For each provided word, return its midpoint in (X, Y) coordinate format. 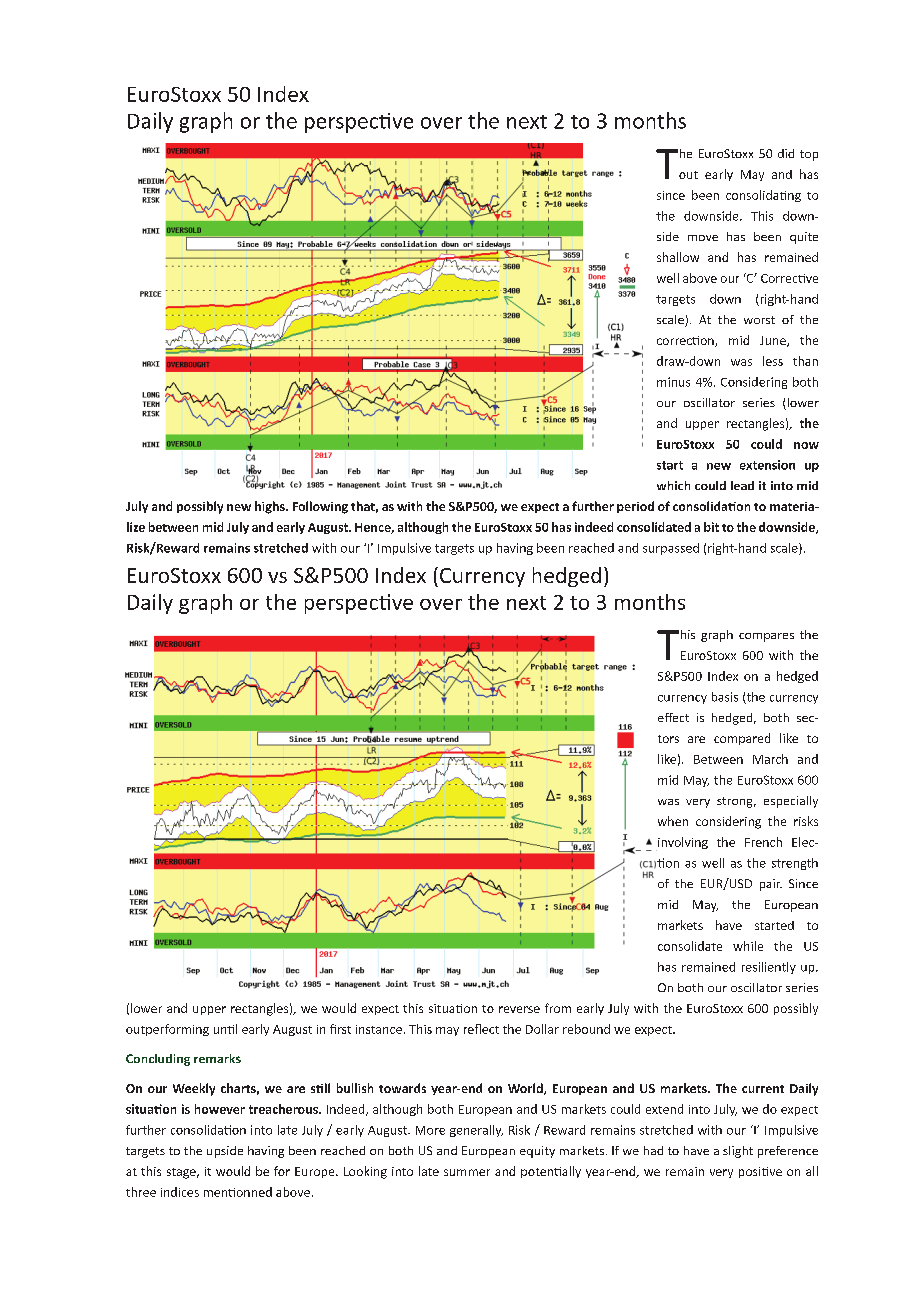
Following (320, 507)
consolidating (763, 196)
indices (180, 1192)
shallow (678, 257)
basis (725, 697)
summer (467, 1172)
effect (673, 717)
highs (271, 507)
